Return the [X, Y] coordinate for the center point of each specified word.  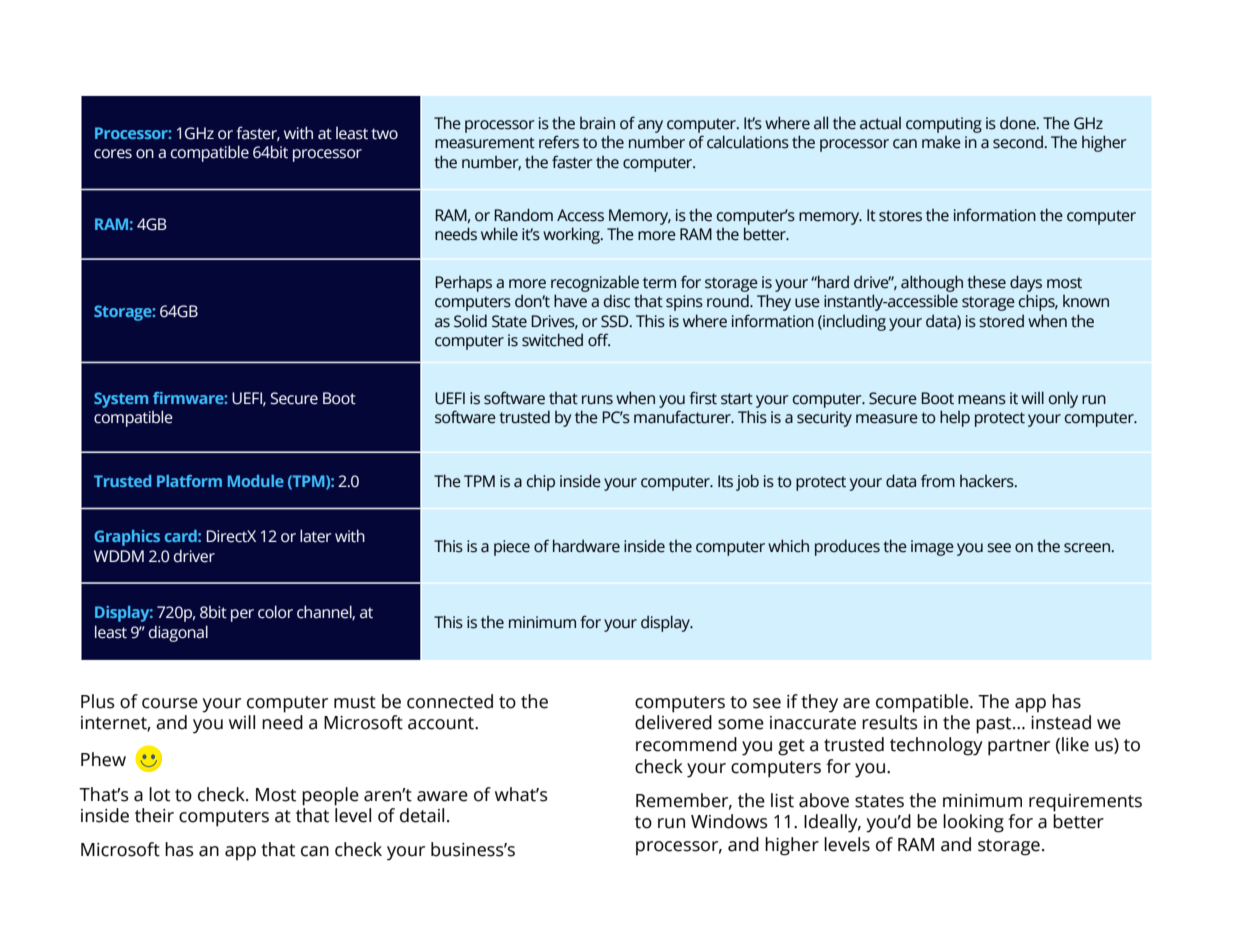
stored [1001, 321]
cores [113, 154]
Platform [189, 481]
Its [725, 481]
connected [450, 701]
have [570, 301]
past [995, 725]
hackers [988, 481]
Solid [470, 321]
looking [973, 823]
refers [559, 142]
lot [159, 794]
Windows [729, 821]
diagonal [178, 633]
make [941, 142]
